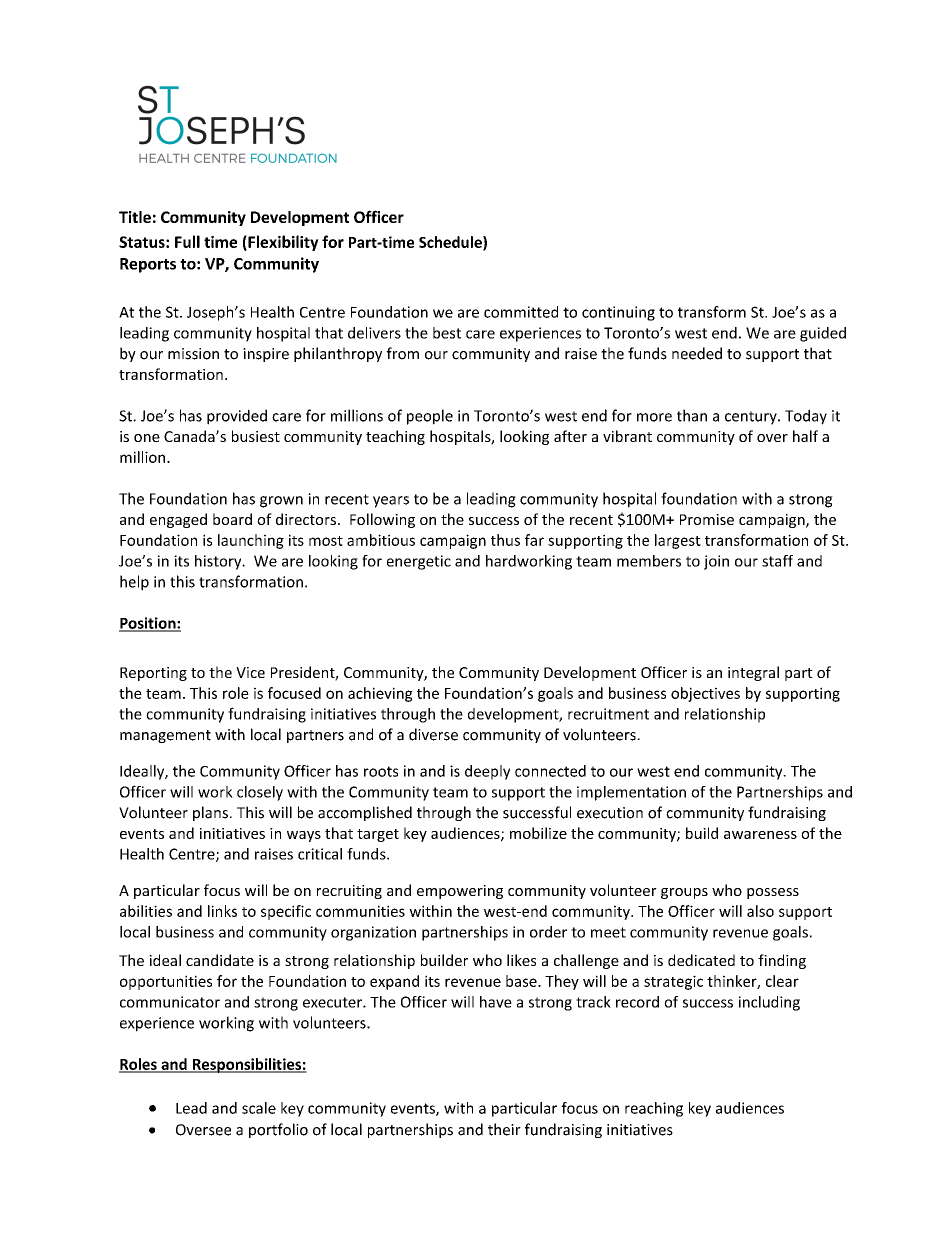 This image has width=952, height=1233. What do you see at coordinates (753, 673) in the image?
I see `integral` at bounding box center [753, 673].
